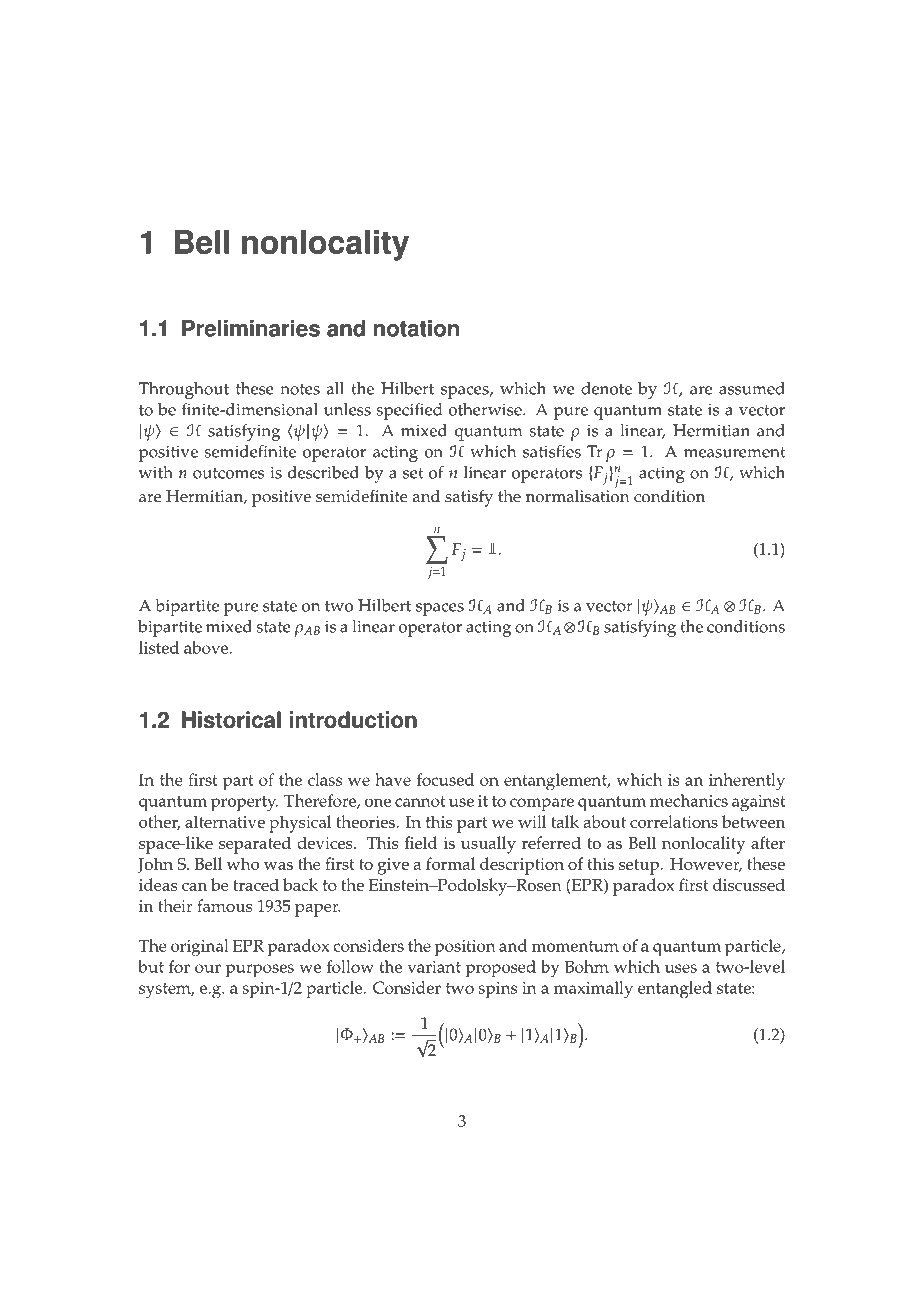  I want to click on notation, so click(416, 328).
